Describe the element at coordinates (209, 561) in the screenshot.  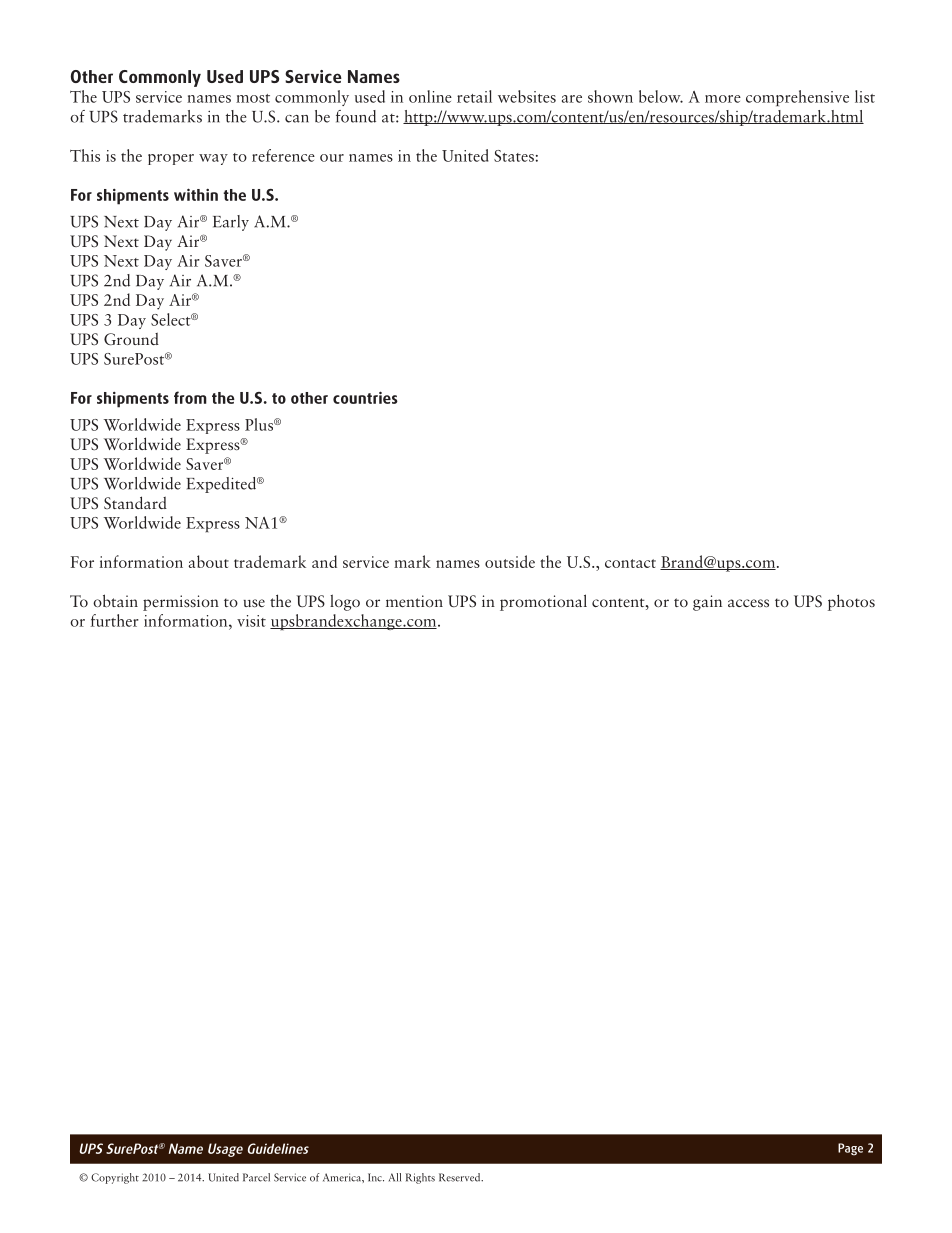
I see `about` at that location.
